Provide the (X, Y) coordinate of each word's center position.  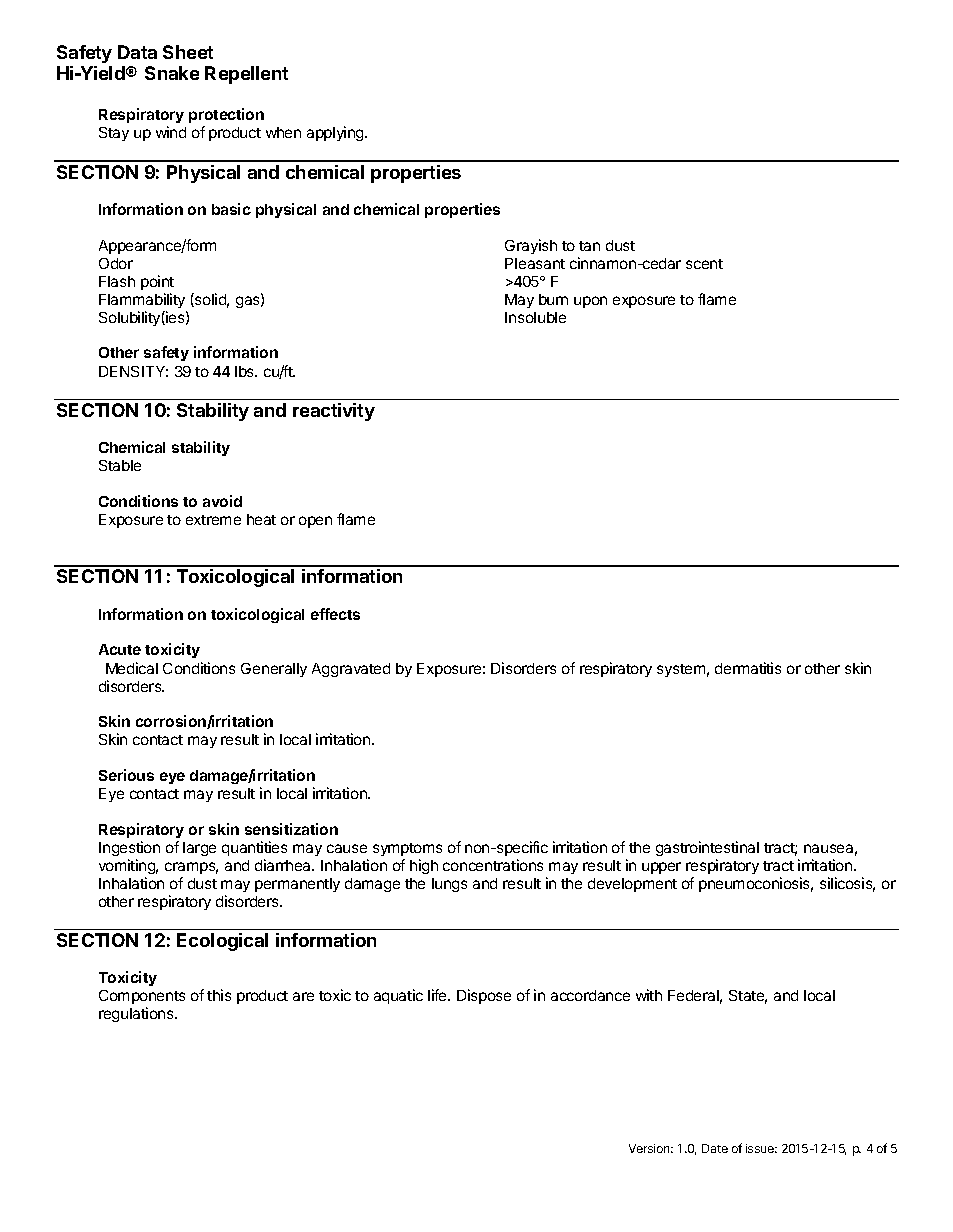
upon (590, 302)
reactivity (334, 412)
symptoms (407, 849)
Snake (172, 73)
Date (715, 1148)
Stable (120, 465)
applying (336, 133)
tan (589, 246)
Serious (126, 775)
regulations (137, 1014)
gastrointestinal (707, 848)
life (438, 995)
